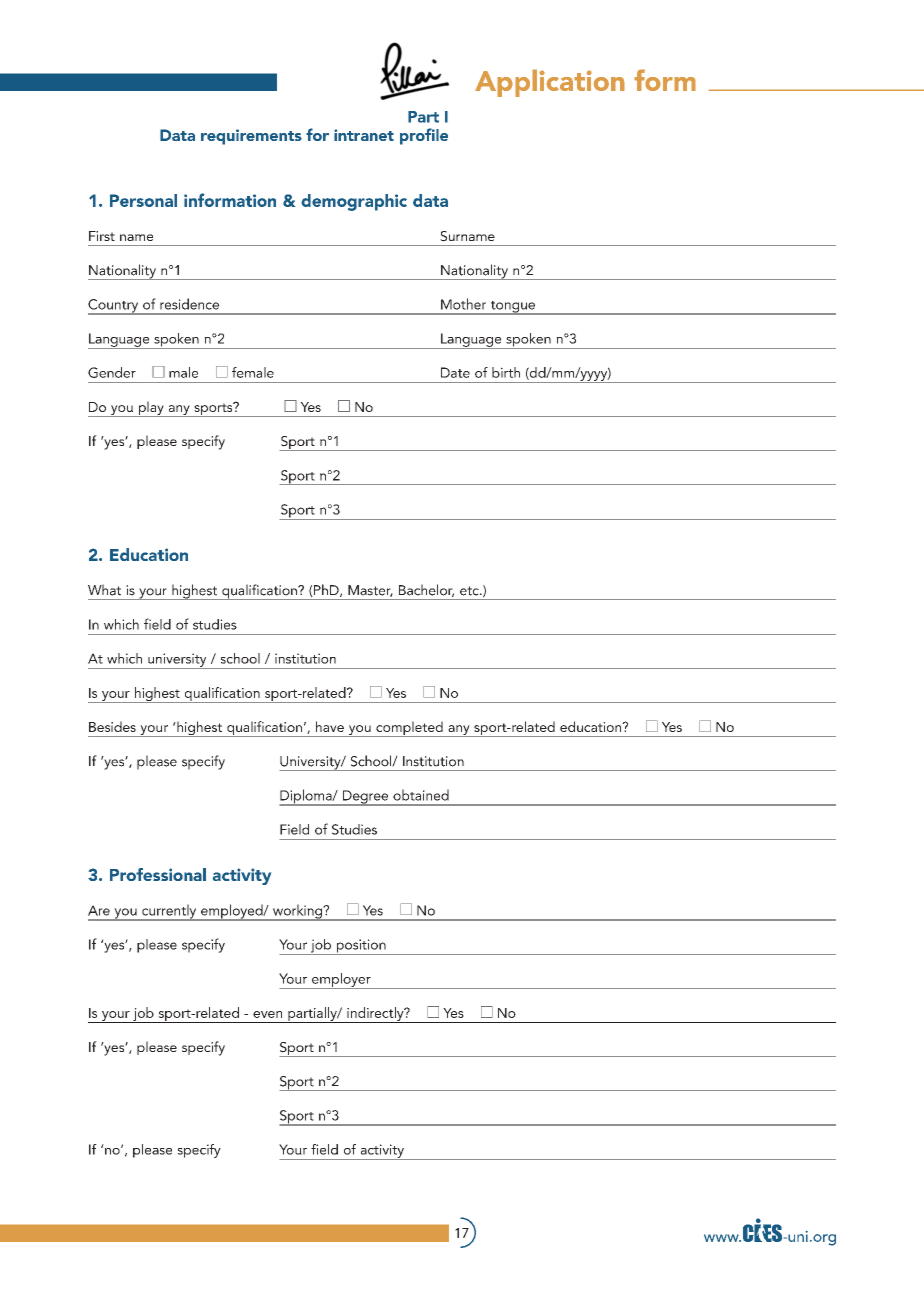  Describe the element at coordinates (330, 726) in the page. I see `have` at that location.
